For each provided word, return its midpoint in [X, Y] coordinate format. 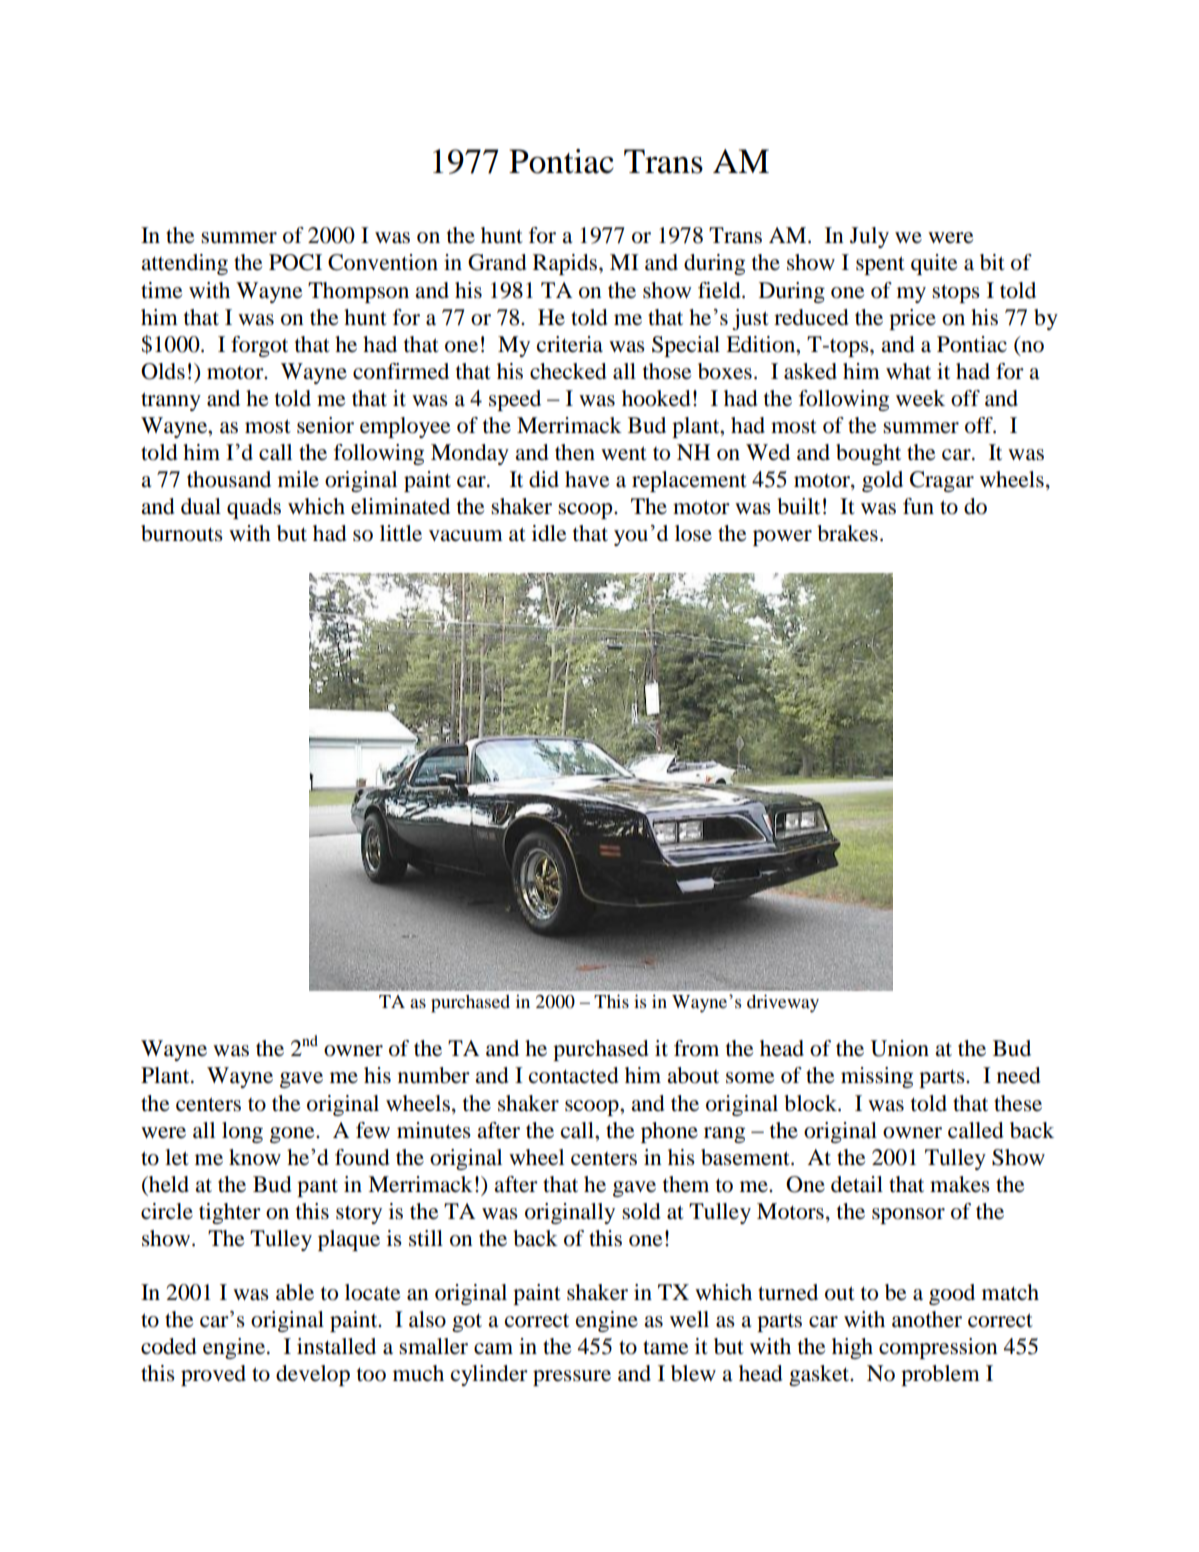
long [242, 1132]
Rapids [565, 264]
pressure [572, 1378]
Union [900, 1048]
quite [934, 264]
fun [918, 506]
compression [938, 1348]
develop [313, 1375]
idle [549, 533]
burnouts [182, 533]
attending [184, 264]
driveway [783, 1003]
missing [877, 1077]
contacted [574, 1075]
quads [254, 508]
